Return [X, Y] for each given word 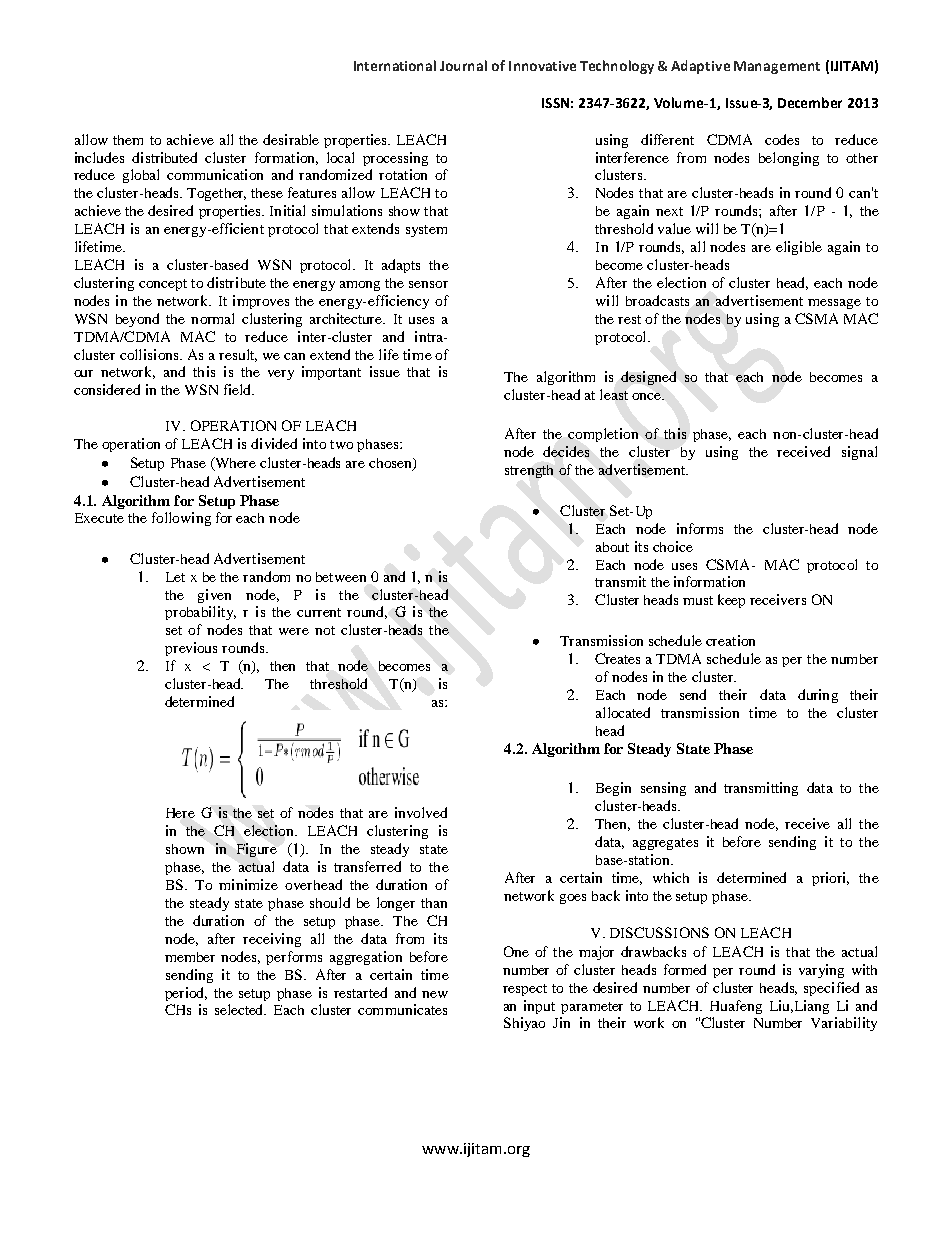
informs [700, 528]
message [834, 304]
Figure [257, 850]
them [128, 140]
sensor [428, 284]
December [810, 102]
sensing [663, 789]
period [186, 994]
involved [421, 812]
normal [212, 318]
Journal [463, 65]
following [181, 519]
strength [529, 471]
